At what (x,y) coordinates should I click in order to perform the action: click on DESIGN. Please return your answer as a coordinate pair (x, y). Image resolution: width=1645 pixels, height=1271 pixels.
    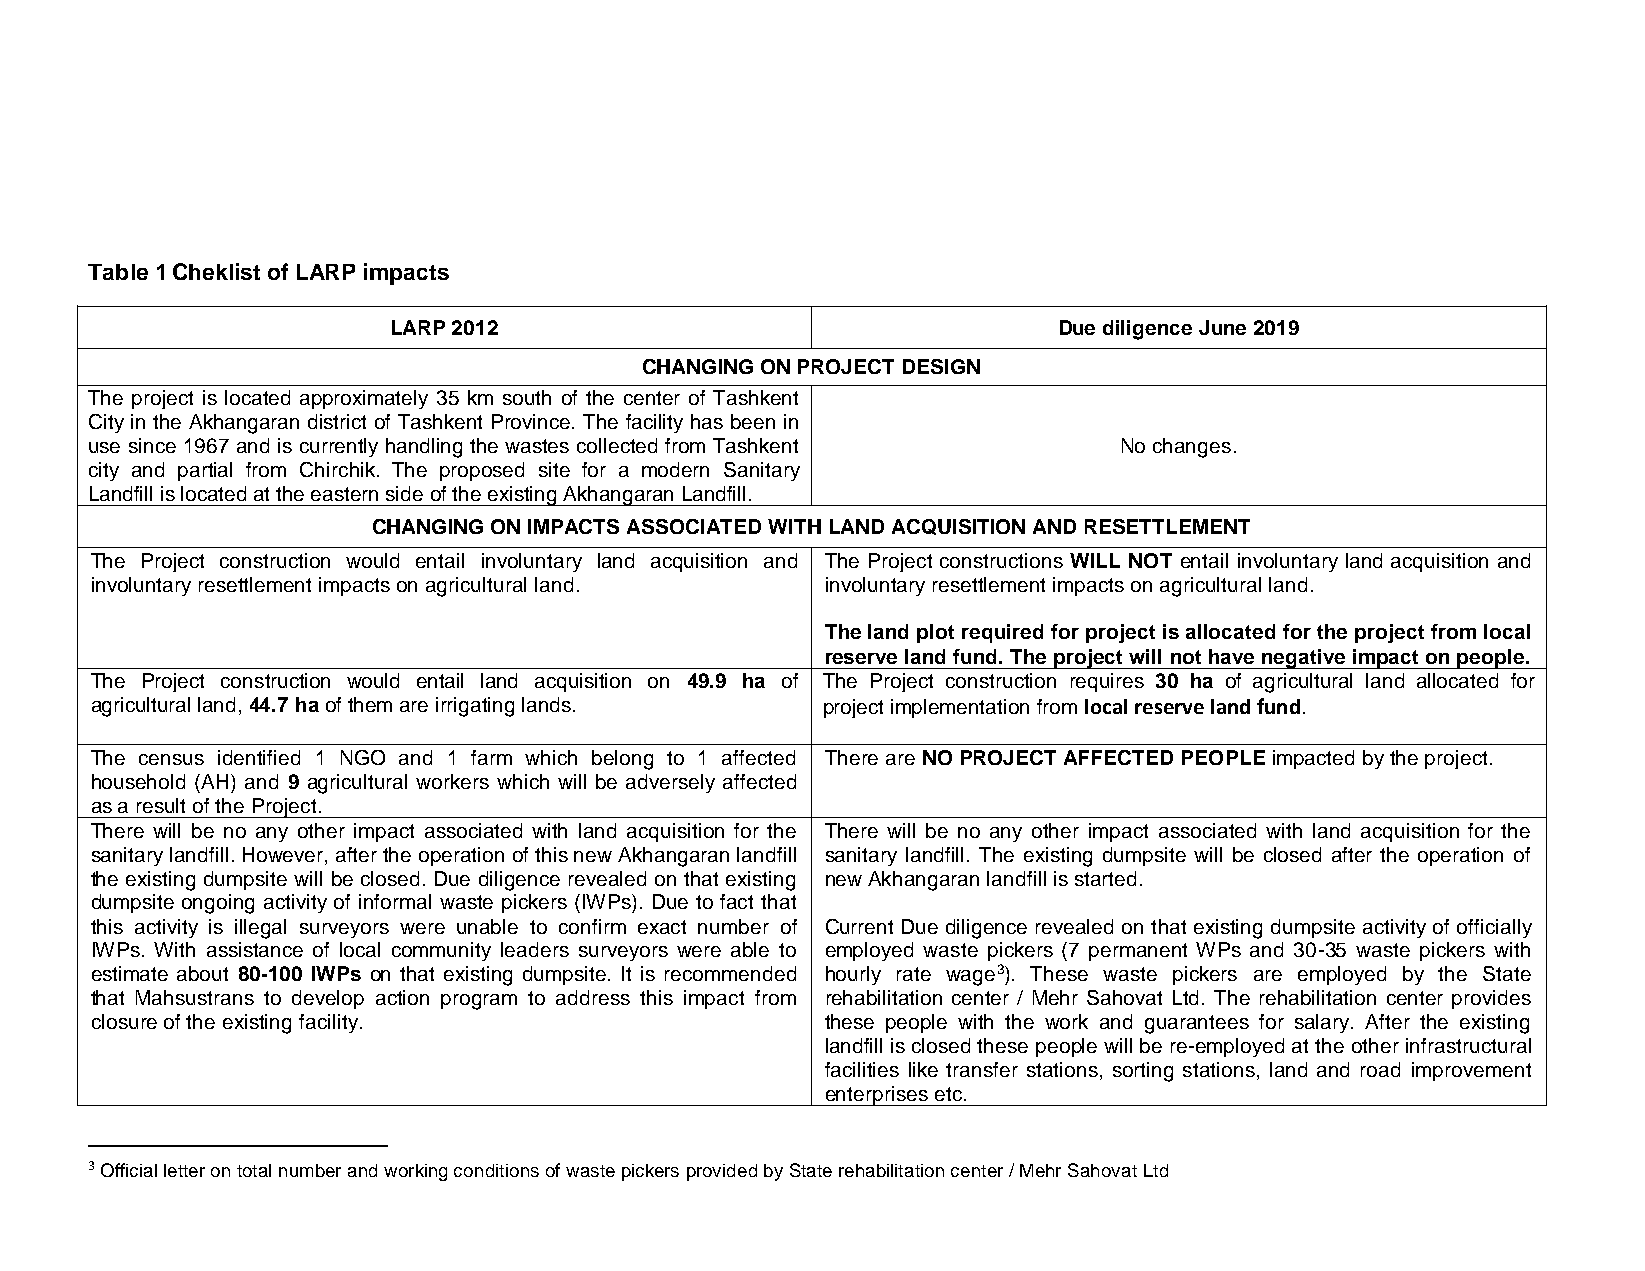
    Looking at the image, I should click on (941, 366).
